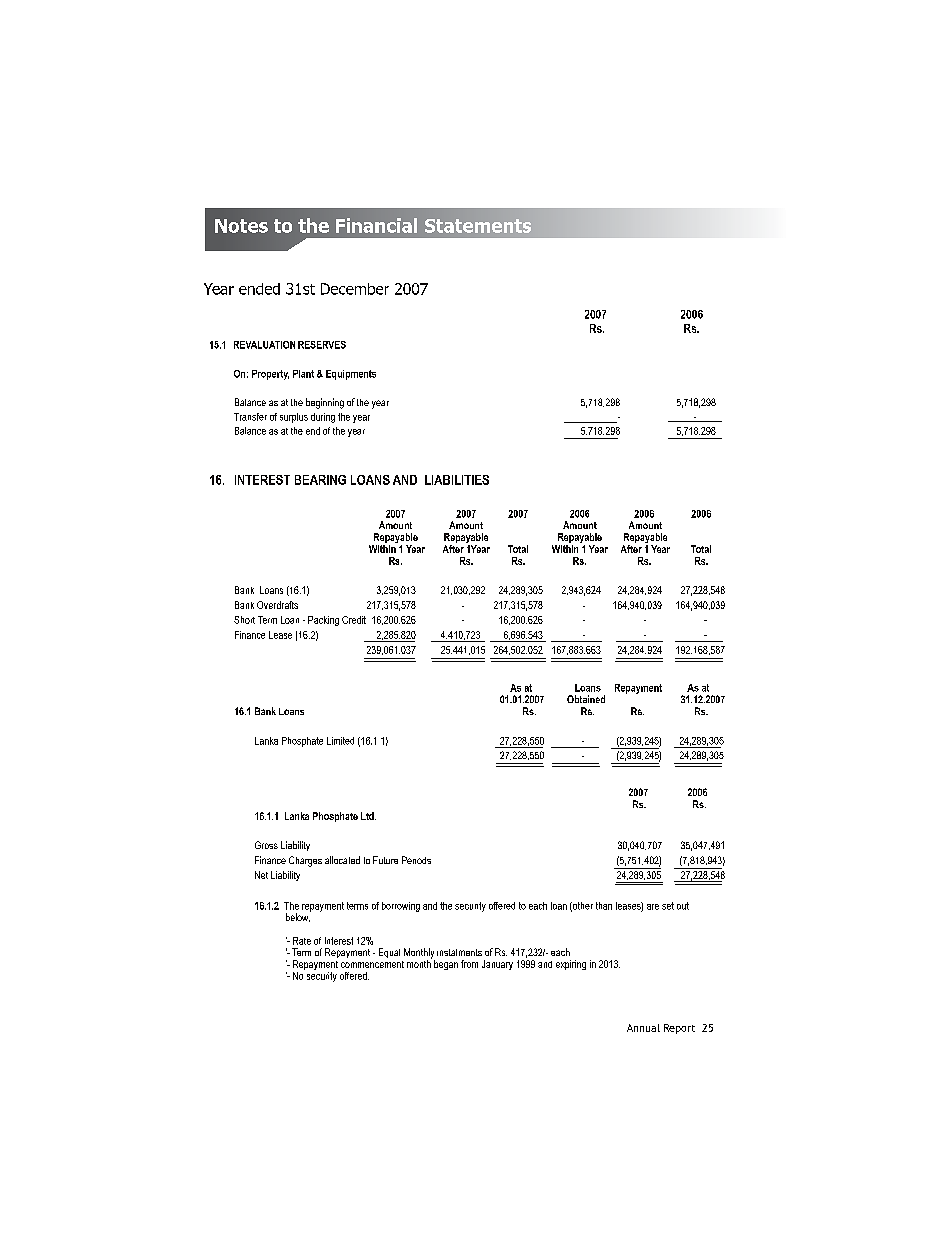 This screenshot has width=952, height=1233. Describe the element at coordinates (354, 620) in the screenshot. I see `Credit` at that location.
